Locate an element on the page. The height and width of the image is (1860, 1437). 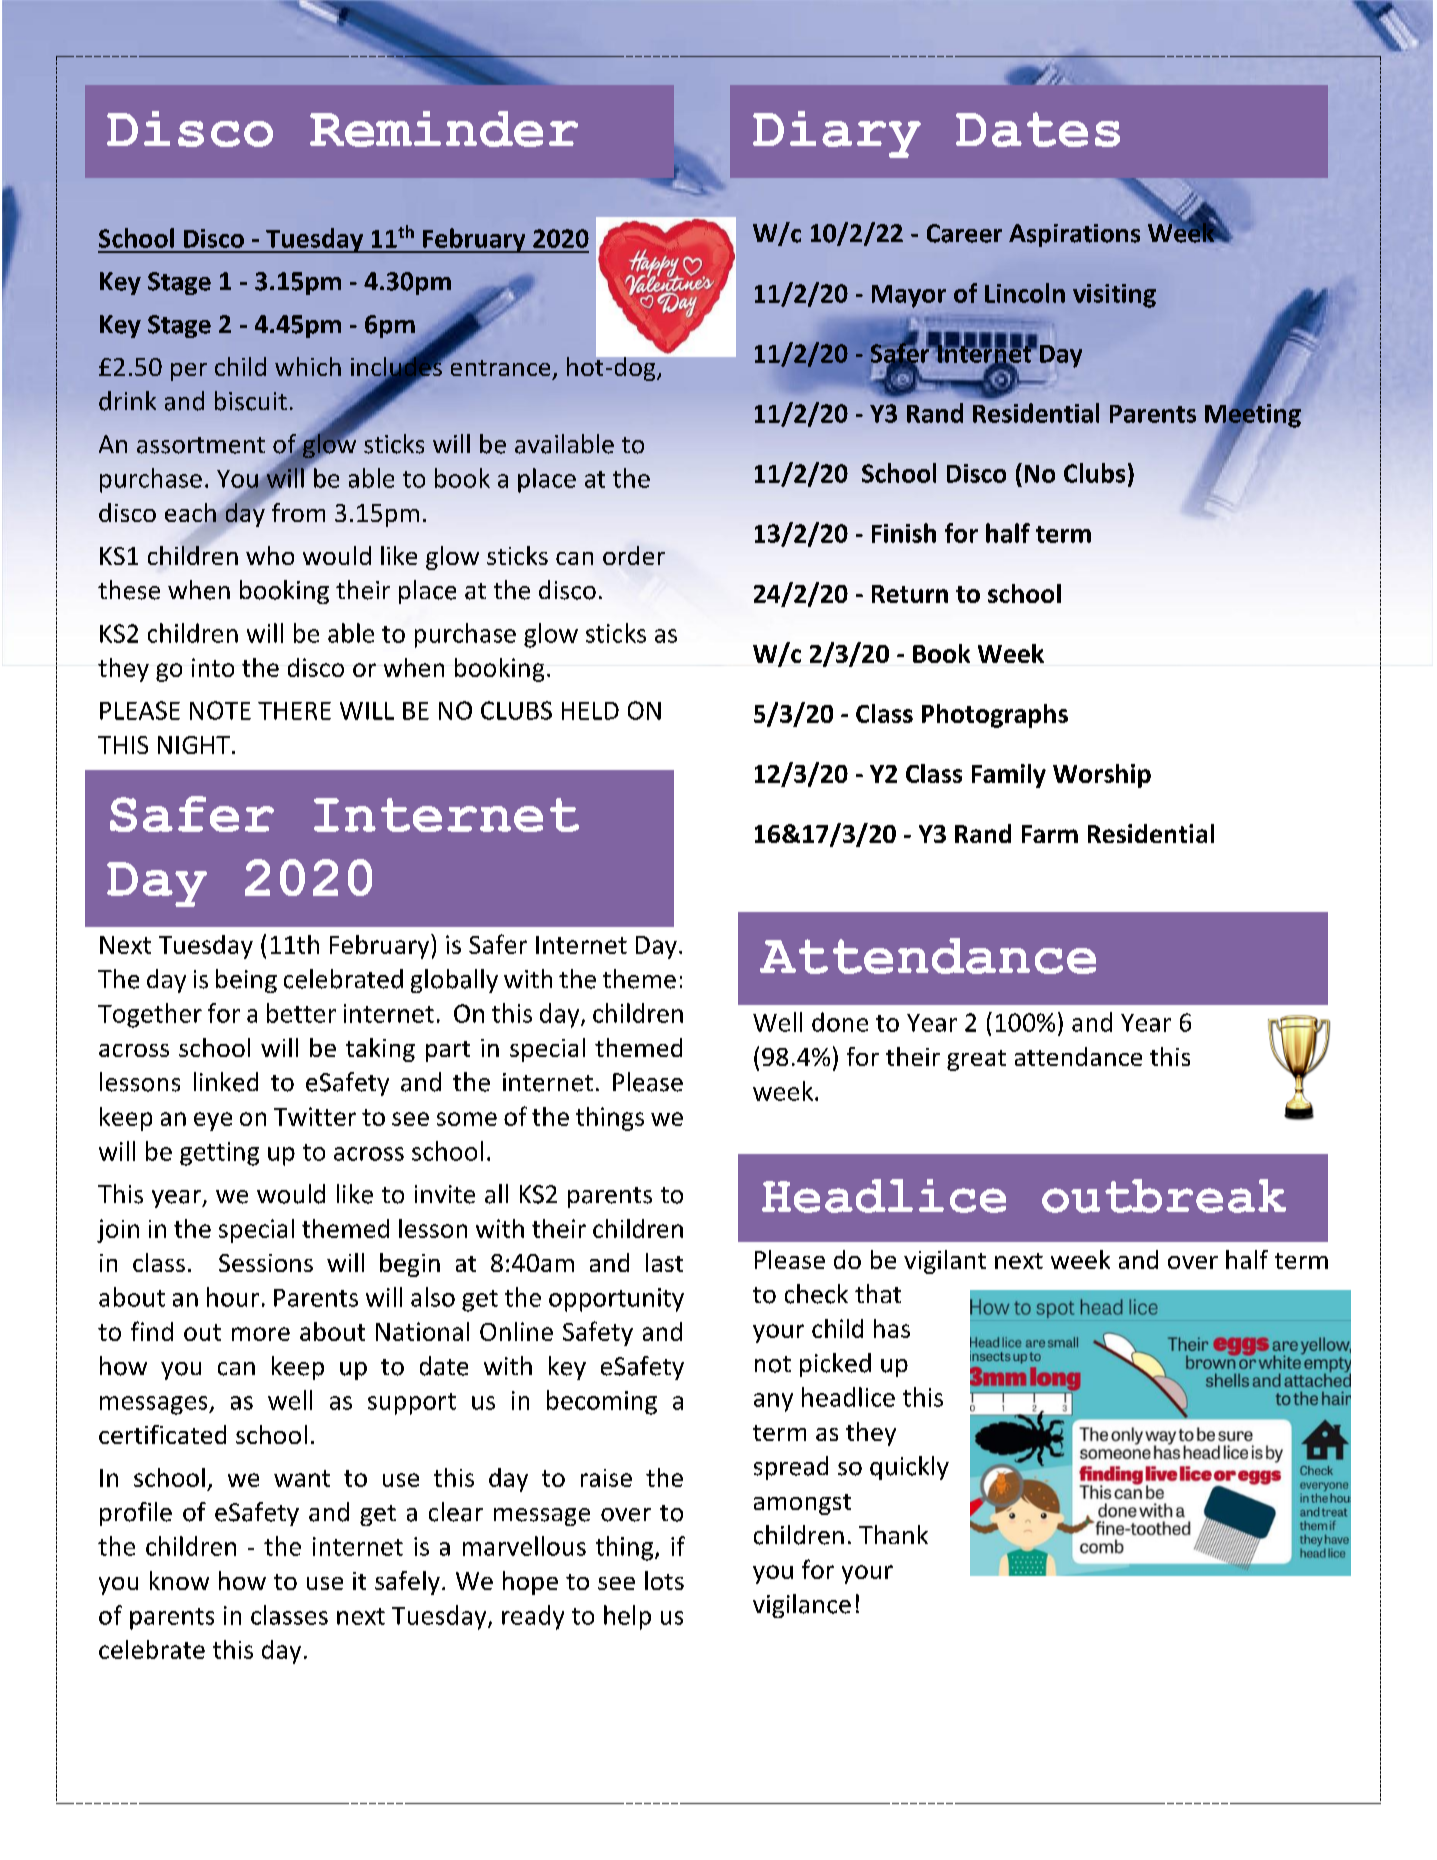
into is located at coordinates (213, 667).
